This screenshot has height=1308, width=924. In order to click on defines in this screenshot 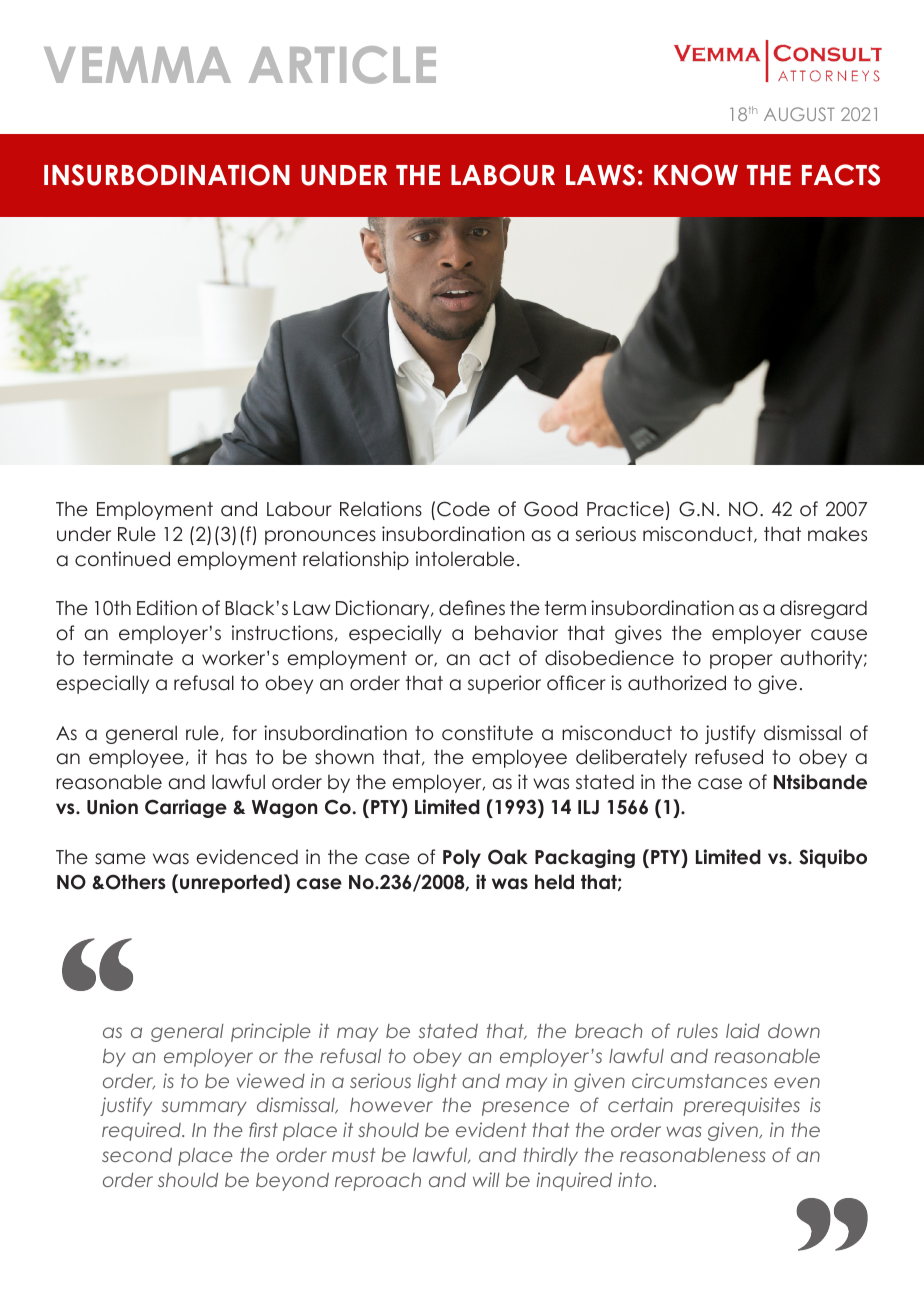, I will do `click(472, 608)`.
